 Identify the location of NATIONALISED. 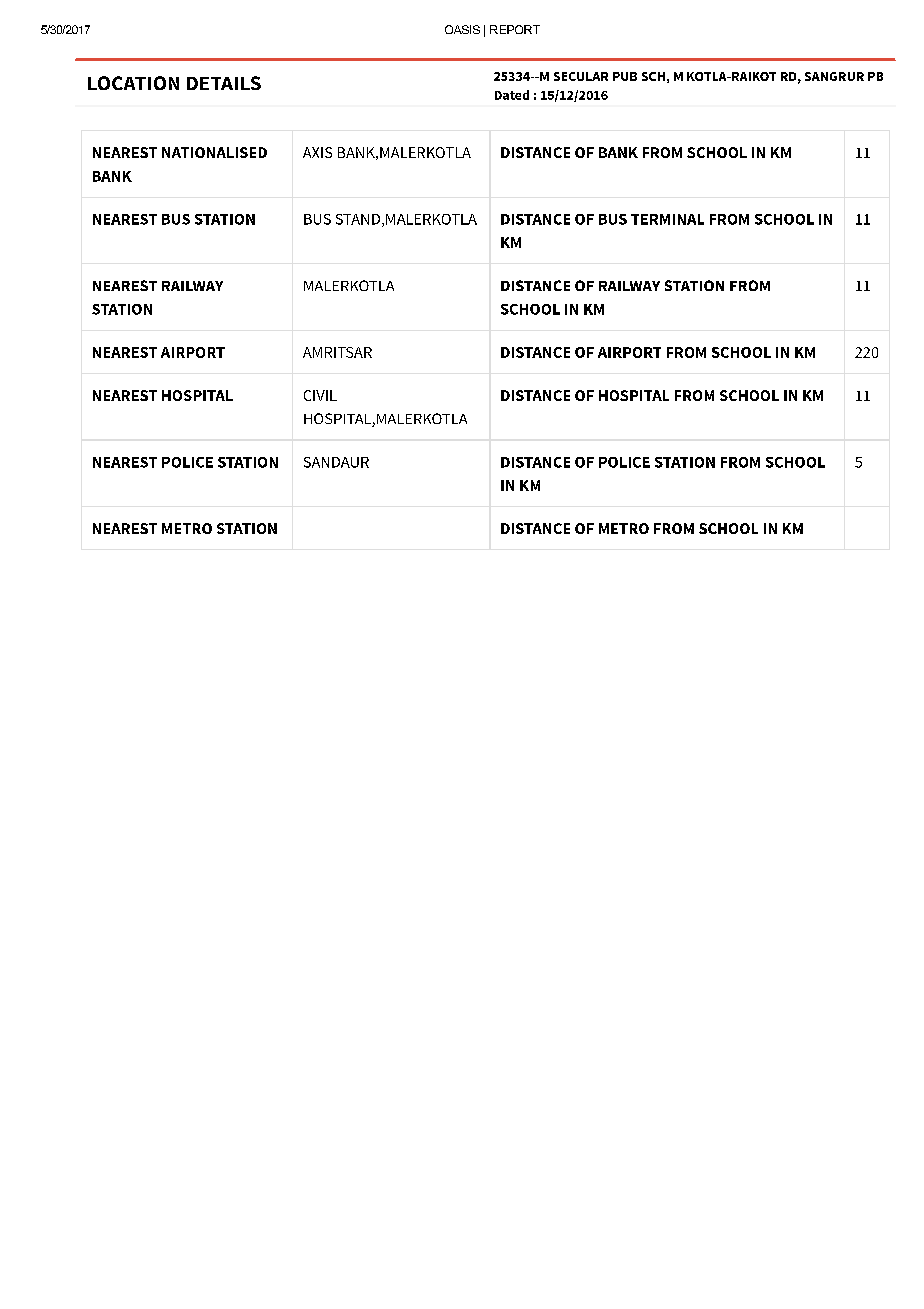
(214, 152).
